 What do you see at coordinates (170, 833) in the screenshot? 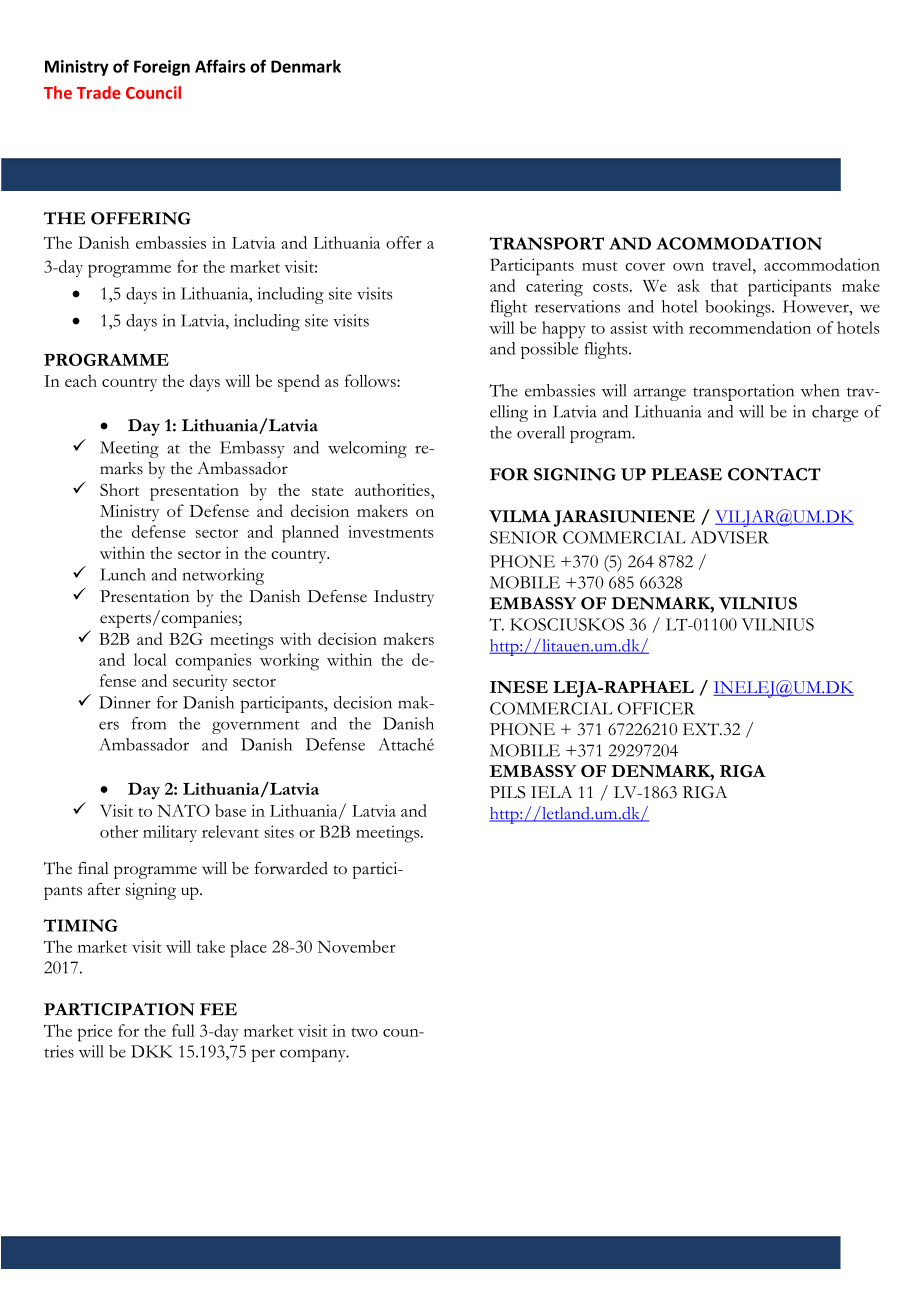
I see `military` at bounding box center [170, 833].
